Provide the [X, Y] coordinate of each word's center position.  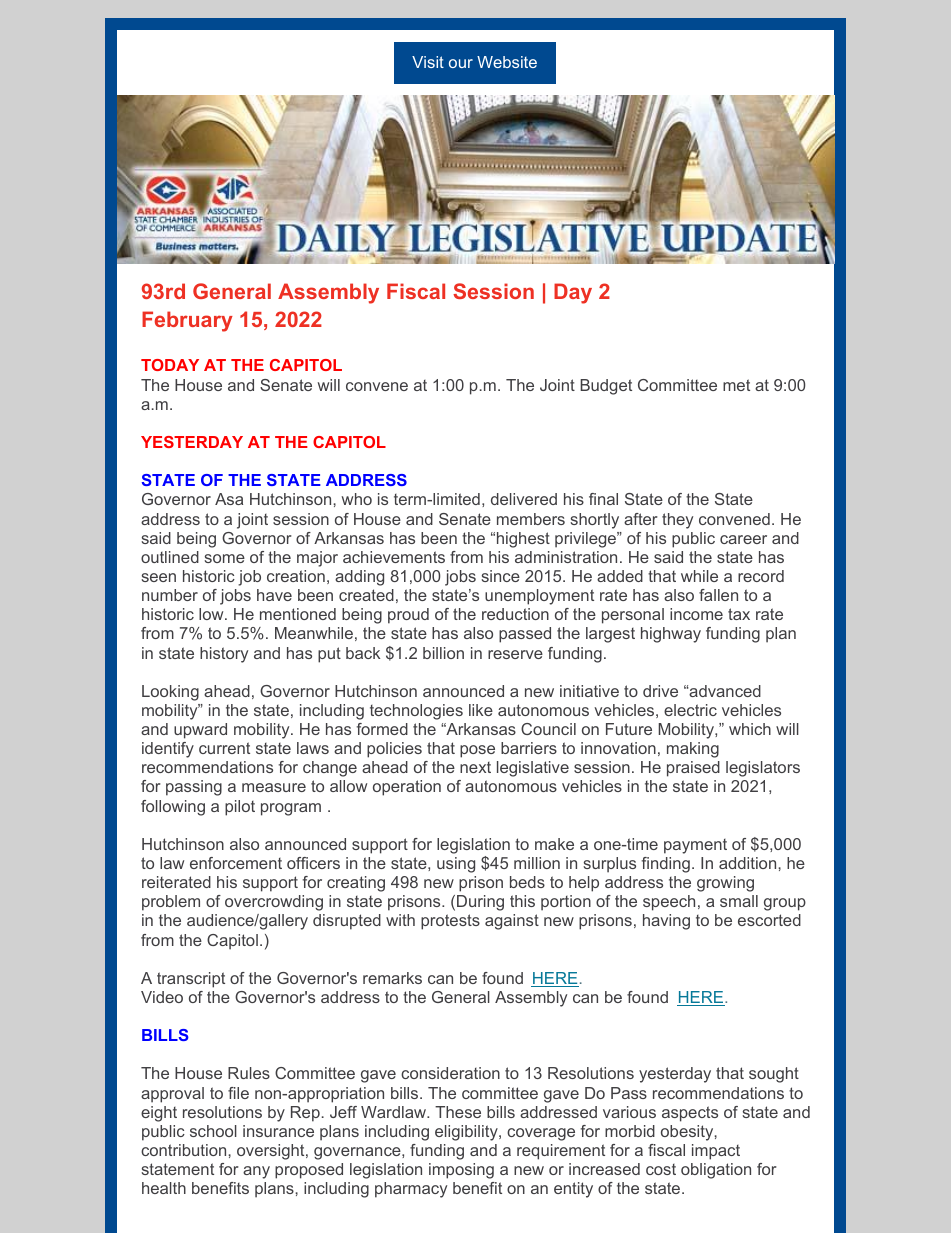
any [256, 1172]
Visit [428, 62]
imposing [461, 1171]
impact [716, 1152]
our [461, 63]
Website [507, 62]
